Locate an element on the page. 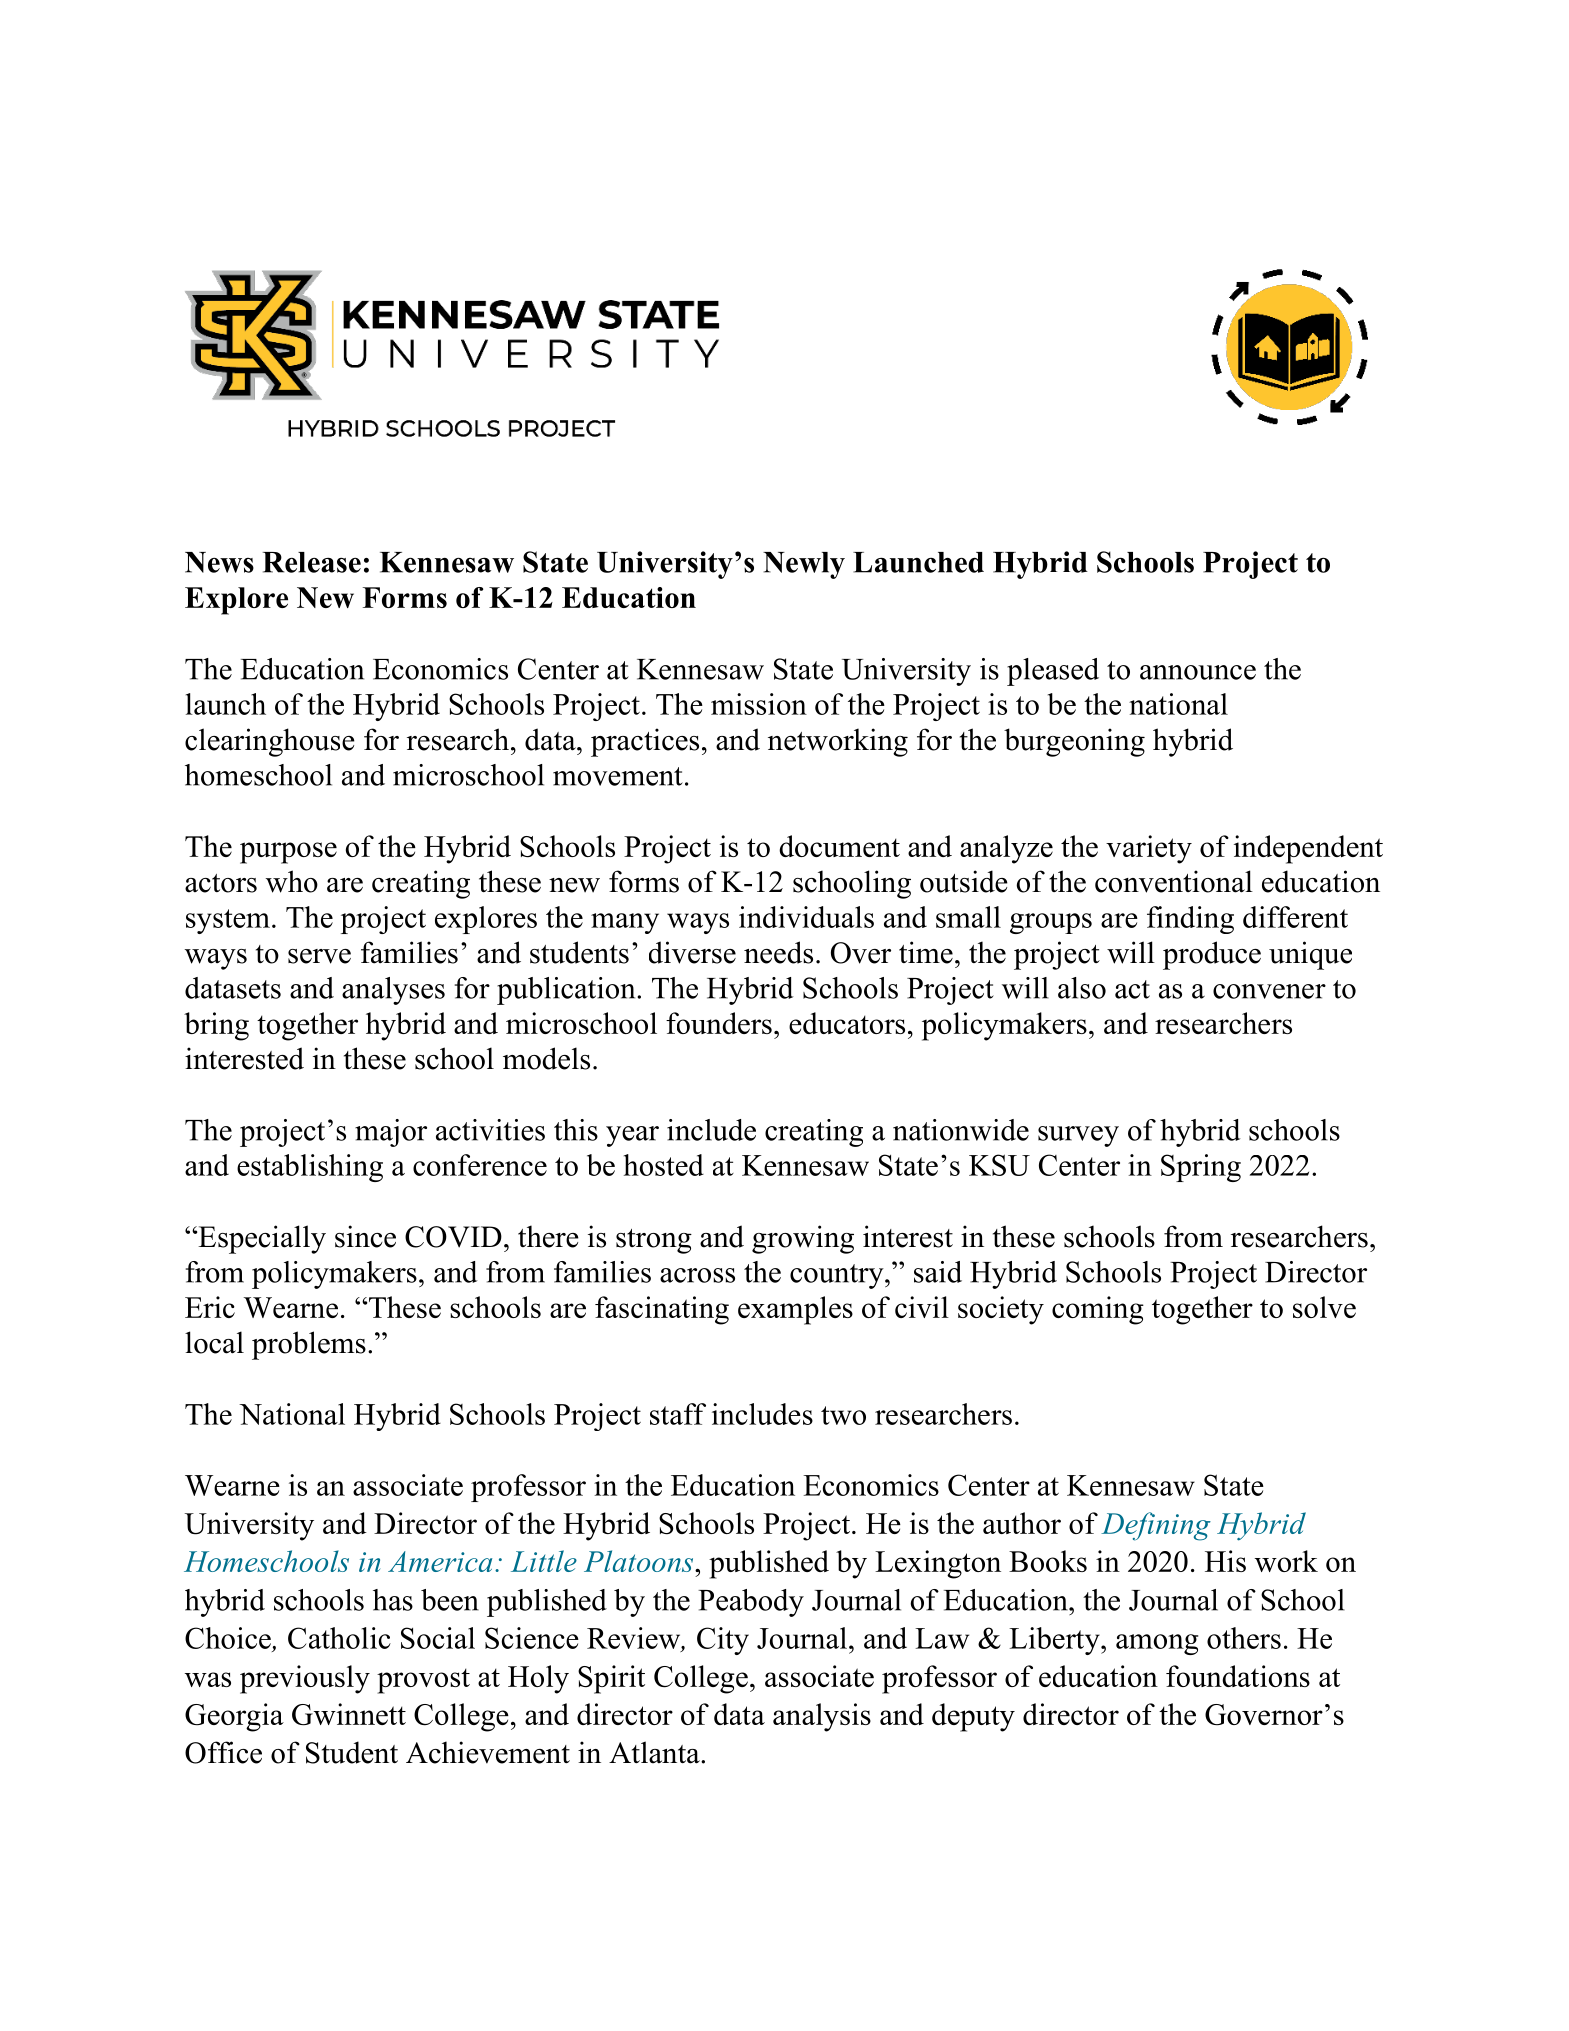 This document has width=1569, height=2031. Defining is located at coordinates (1156, 1526).
